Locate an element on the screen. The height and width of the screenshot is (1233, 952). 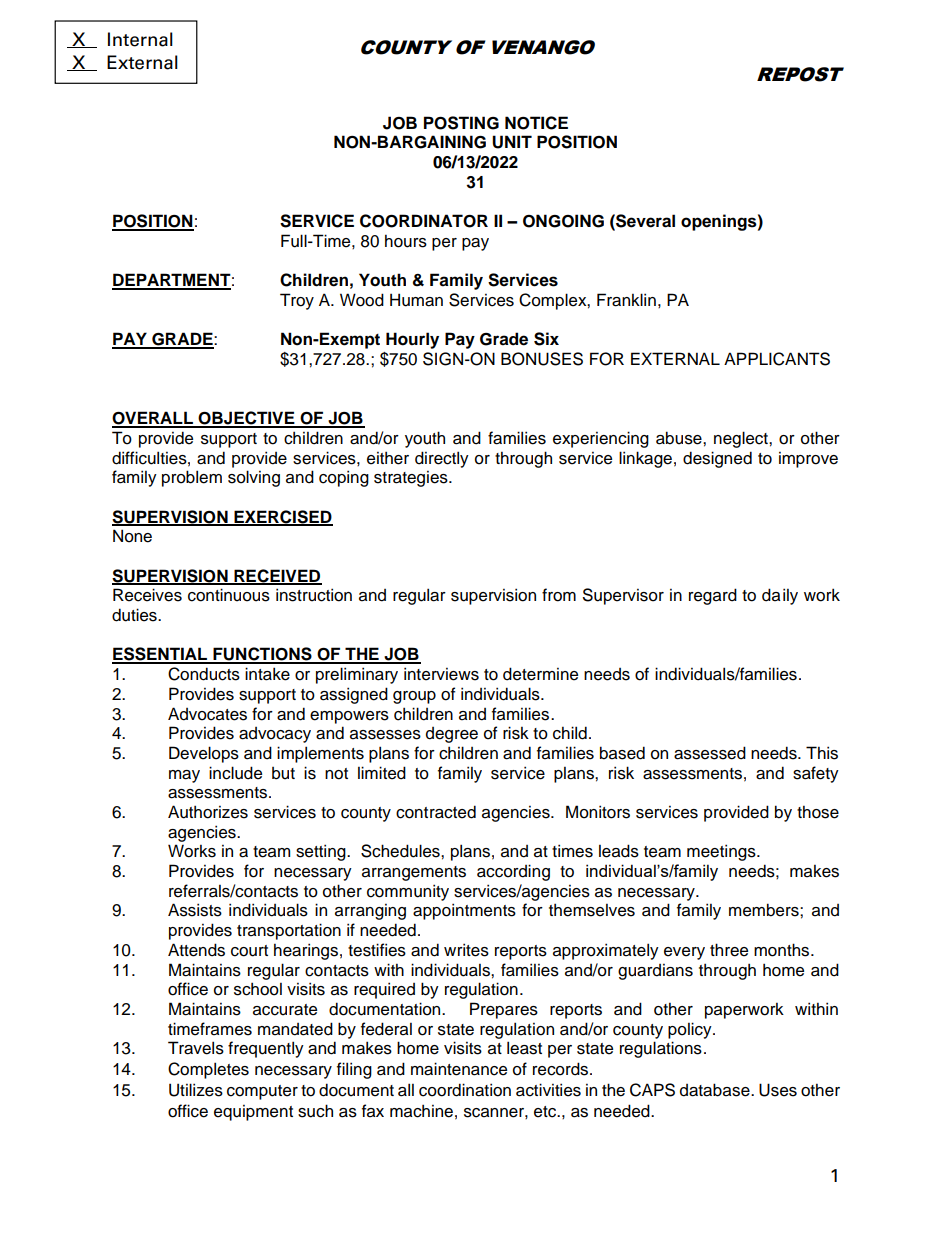
Internal is located at coordinates (140, 39).
